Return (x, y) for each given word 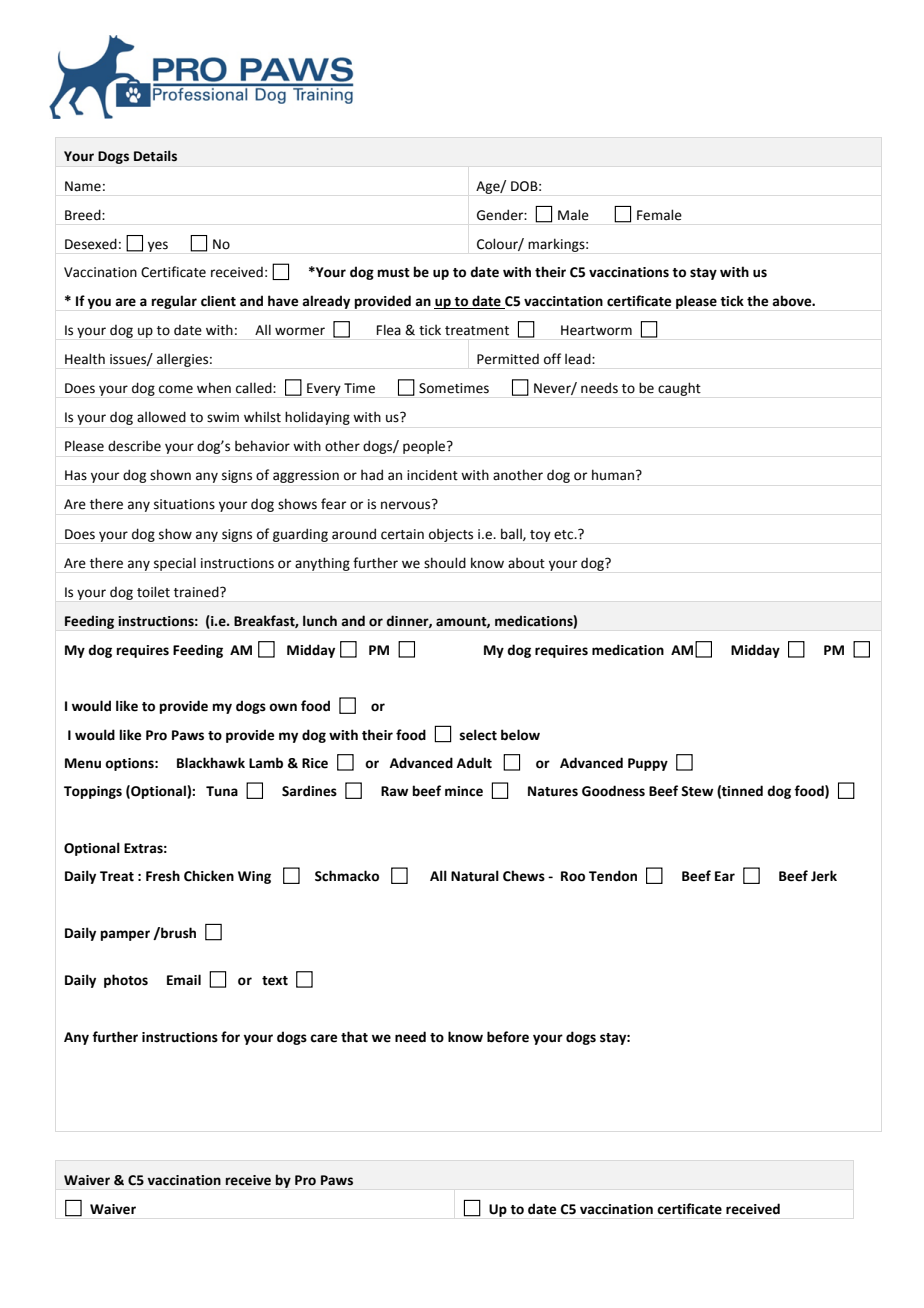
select (478, 735)
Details (155, 156)
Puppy (648, 764)
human (614, 475)
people (425, 447)
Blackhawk (211, 763)
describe (134, 446)
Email (184, 979)
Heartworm (596, 330)
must (394, 273)
